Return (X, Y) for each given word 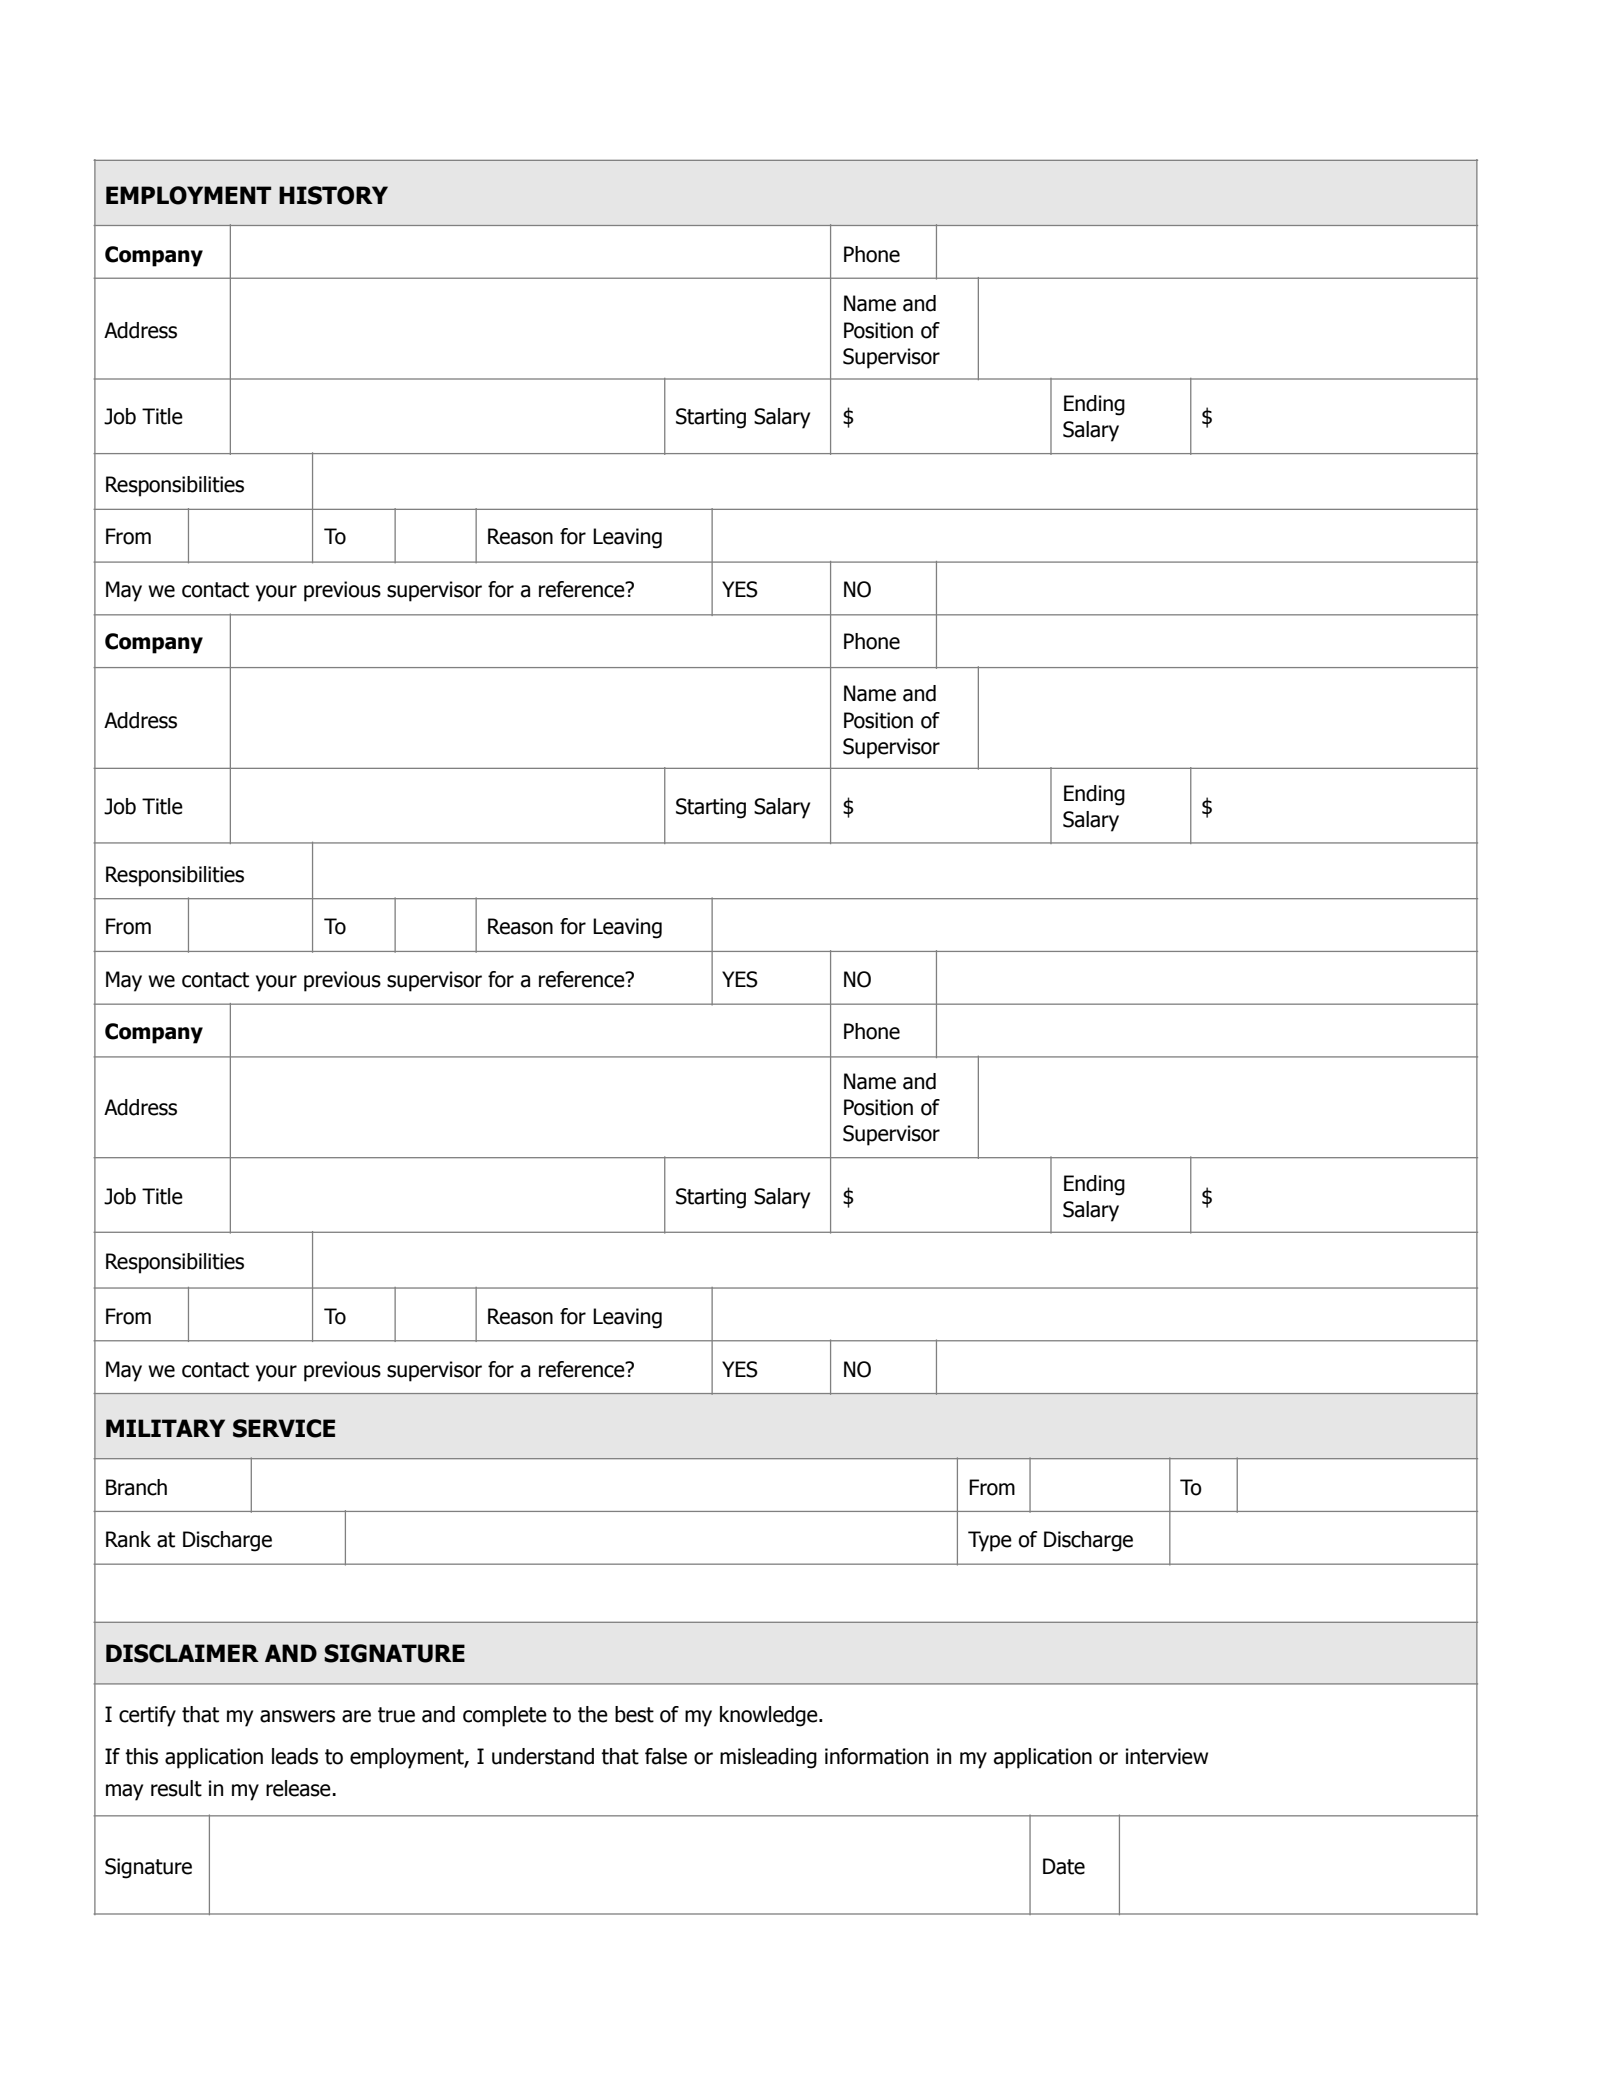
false (666, 1756)
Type (990, 1541)
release (298, 1788)
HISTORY (333, 195)
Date (1064, 1866)
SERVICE (284, 1428)
